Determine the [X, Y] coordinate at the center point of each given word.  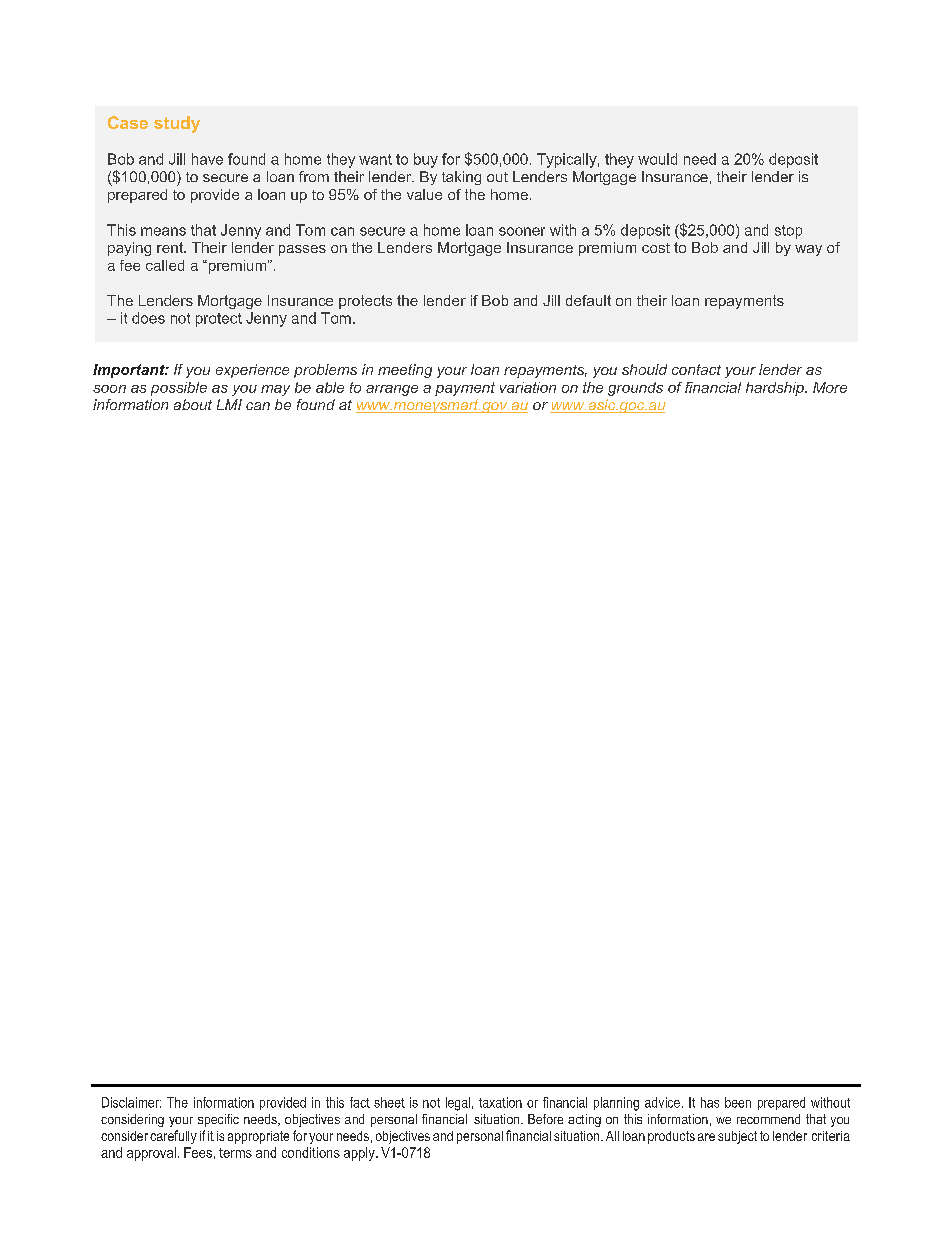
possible [179, 389]
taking [461, 178]
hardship [776, 389]
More [830, 387]
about [193, 404]
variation [528, 387]
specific [218, 1120]
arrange [392, 390]
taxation [500, 1102]
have [207, 159]
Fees [198, 1152]
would [657, 159]
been [738, 1102]
